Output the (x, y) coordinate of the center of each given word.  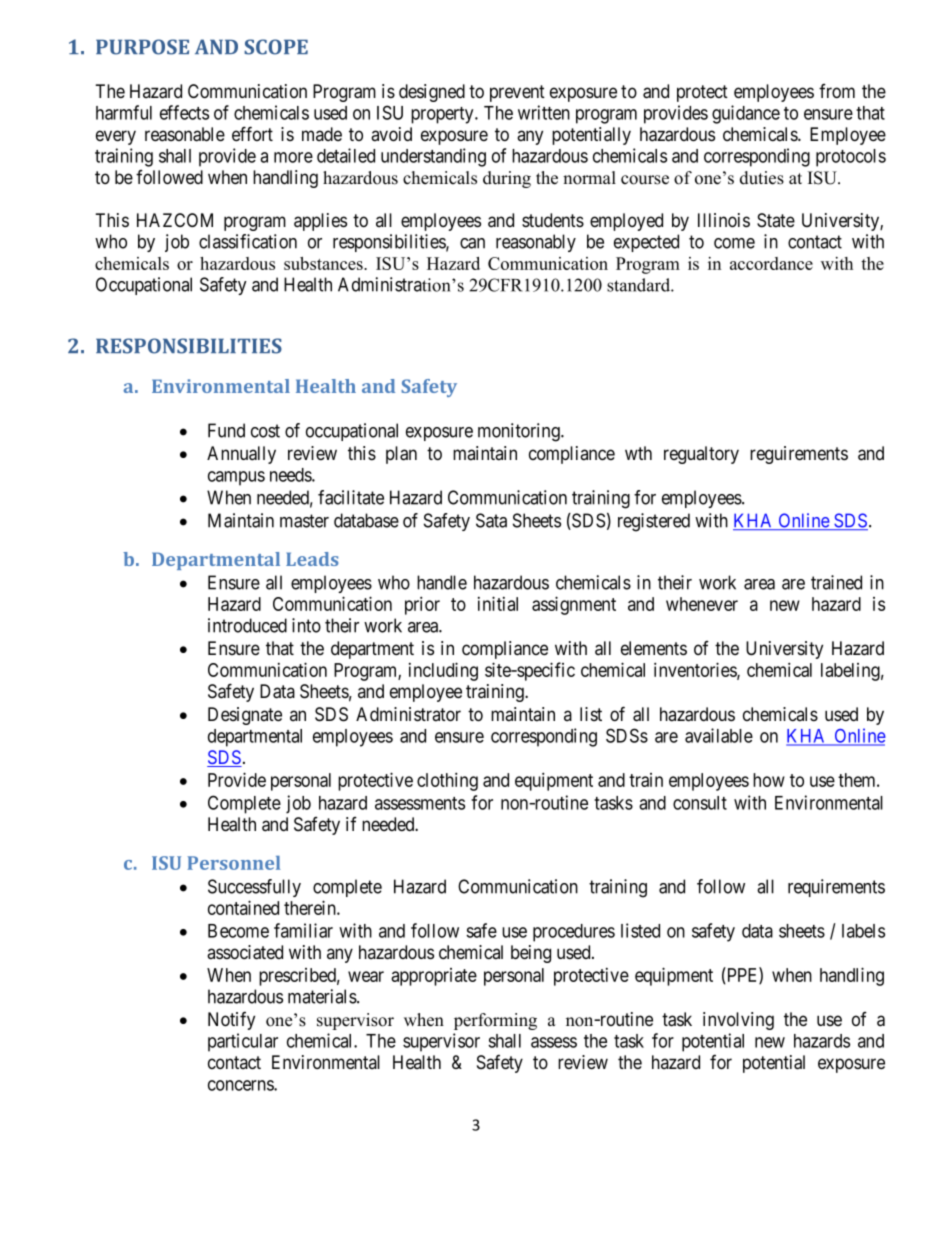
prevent (517, 93)
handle (442, 582)
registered (654, 522)
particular (243, 1042)
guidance (746, 114)
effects (184, 112)
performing (495, 1021)
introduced (247, 625)
